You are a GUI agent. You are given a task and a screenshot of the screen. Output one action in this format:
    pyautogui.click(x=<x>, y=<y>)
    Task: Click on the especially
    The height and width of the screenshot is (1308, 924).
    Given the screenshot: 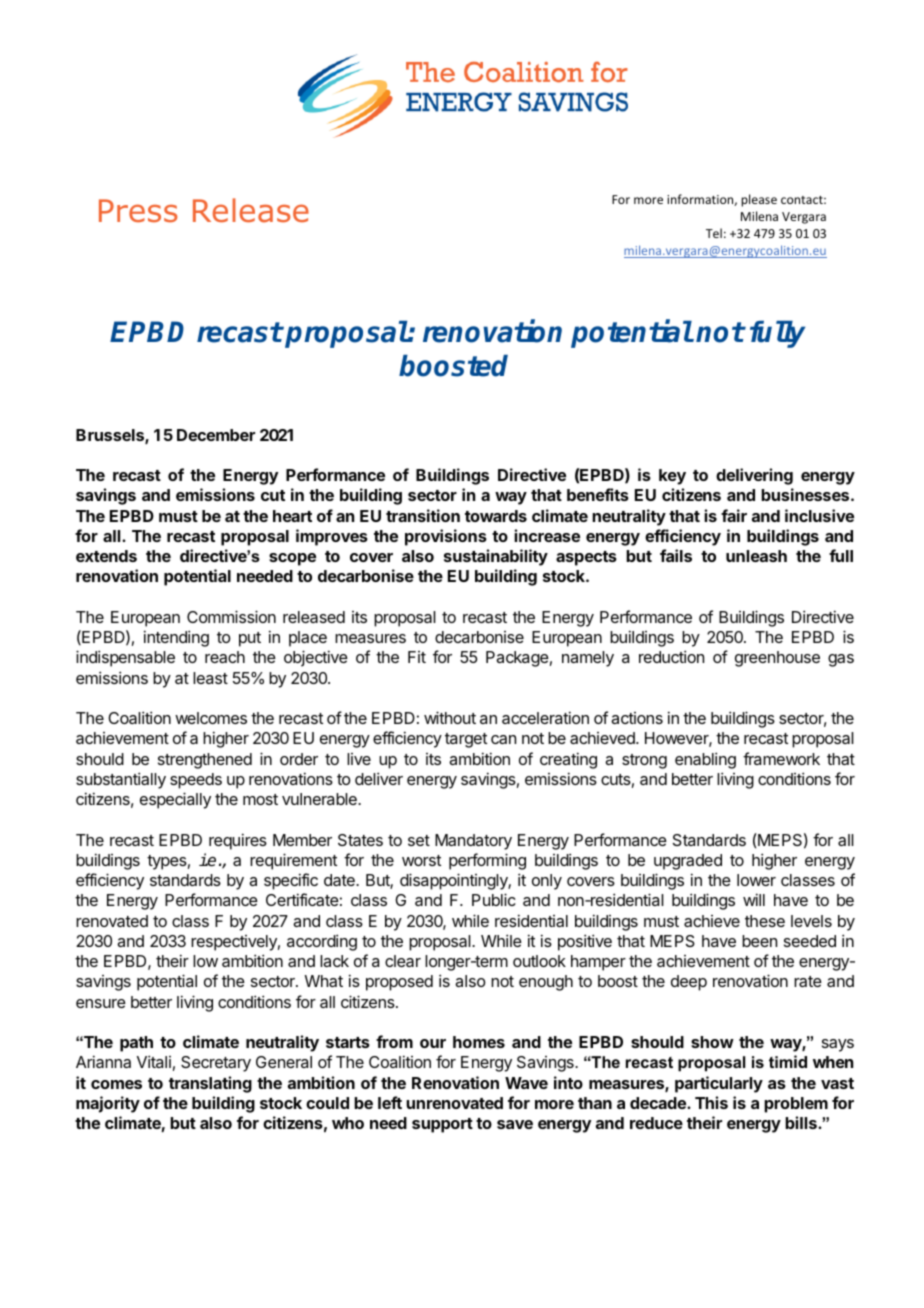 What is the action you would take?
    pyautogui.click(x=175, y=800)
